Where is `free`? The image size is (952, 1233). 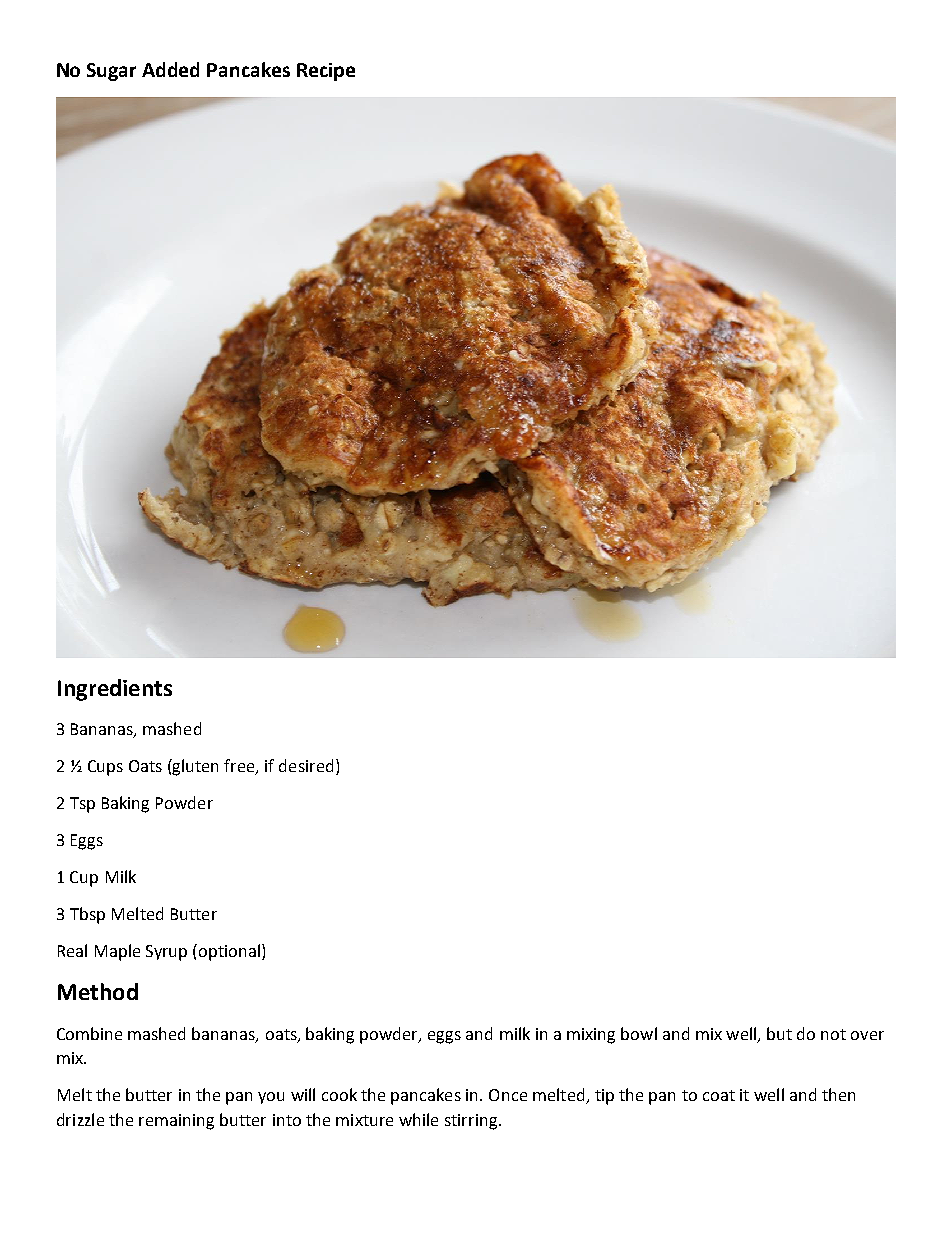
free is located at coordinates (240, 767).
